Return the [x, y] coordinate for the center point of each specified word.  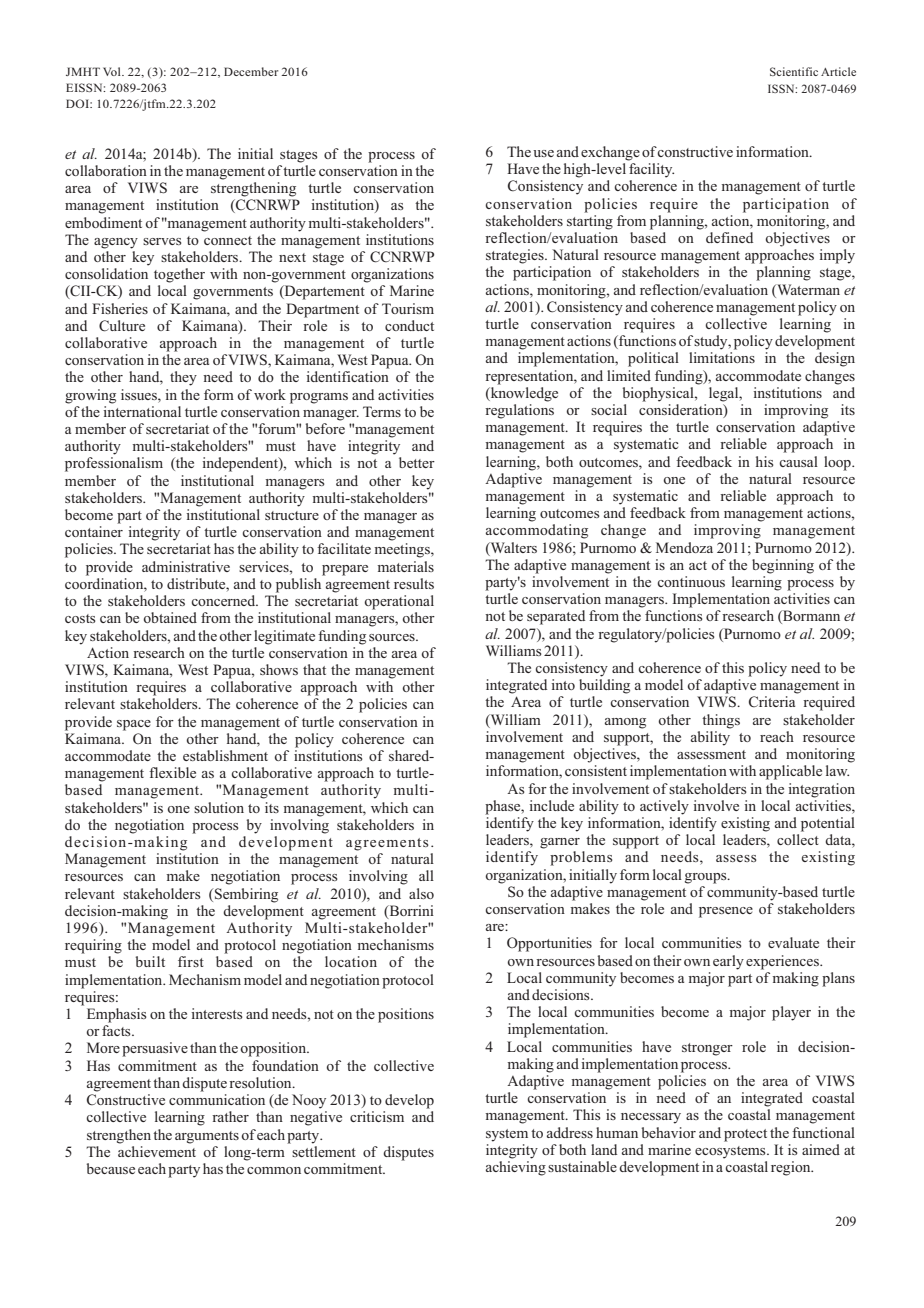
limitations [722, 357]
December [251, 71]
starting [590, 221]
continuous [691, 581]
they [183, 378]
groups [707, 878]
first [191, 961]
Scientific [794, 71]
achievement [157, 1150]
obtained [170, 617]
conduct [409, 325]
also [421, 893]
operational [399, 602]
